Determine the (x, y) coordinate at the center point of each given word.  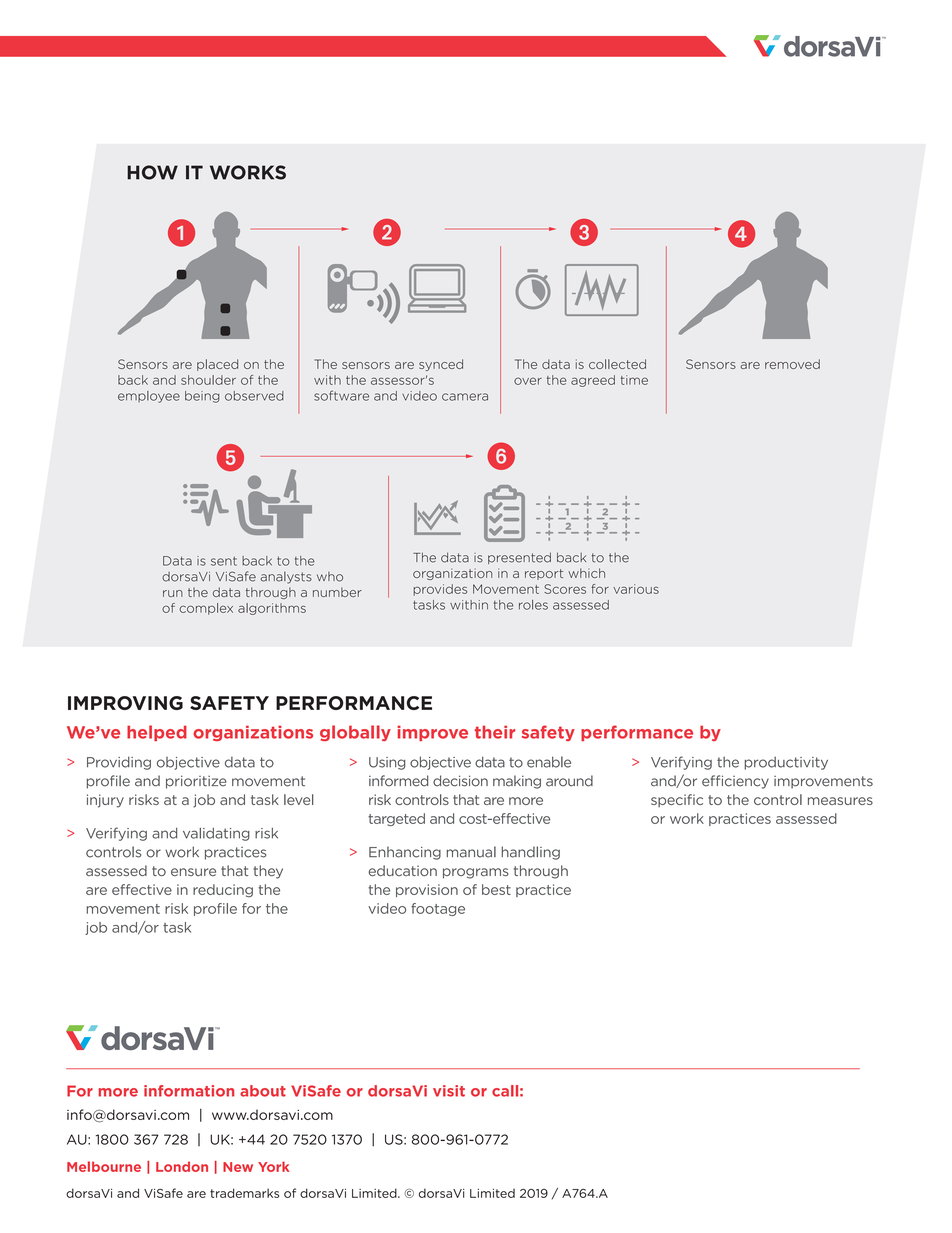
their (495, 732)
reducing (223, 890)
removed (792, 364)
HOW (152, 172)
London (182, 1166)
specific (677, 800)
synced (441, 365)
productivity (786, 763)
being (202, 397)
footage (438, 909)
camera (465, 397)
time (634, 380)
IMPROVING (125, 703)
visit (449, 1091)
